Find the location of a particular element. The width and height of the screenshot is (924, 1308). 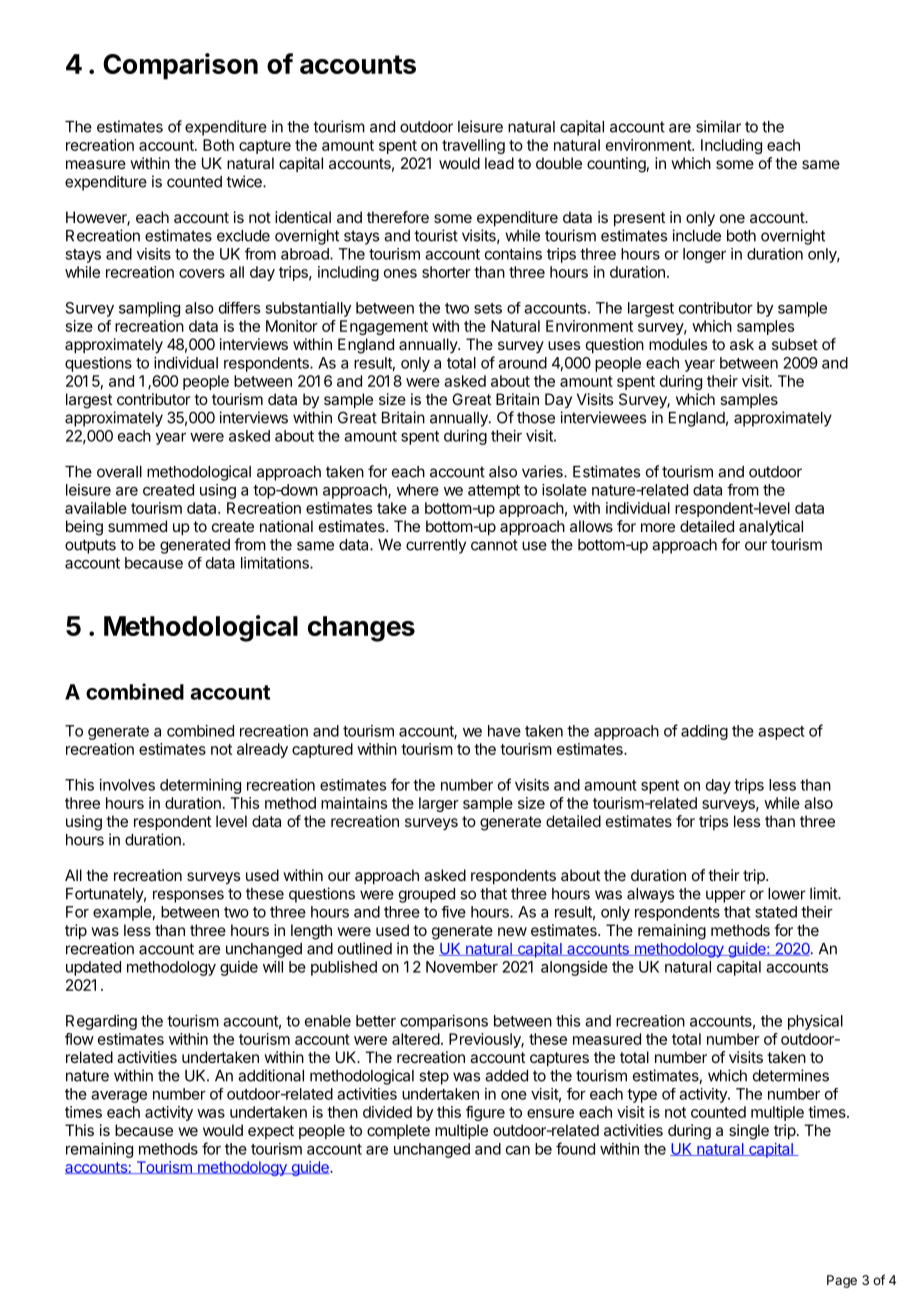

travelling is located at coordinates (473, 146).
